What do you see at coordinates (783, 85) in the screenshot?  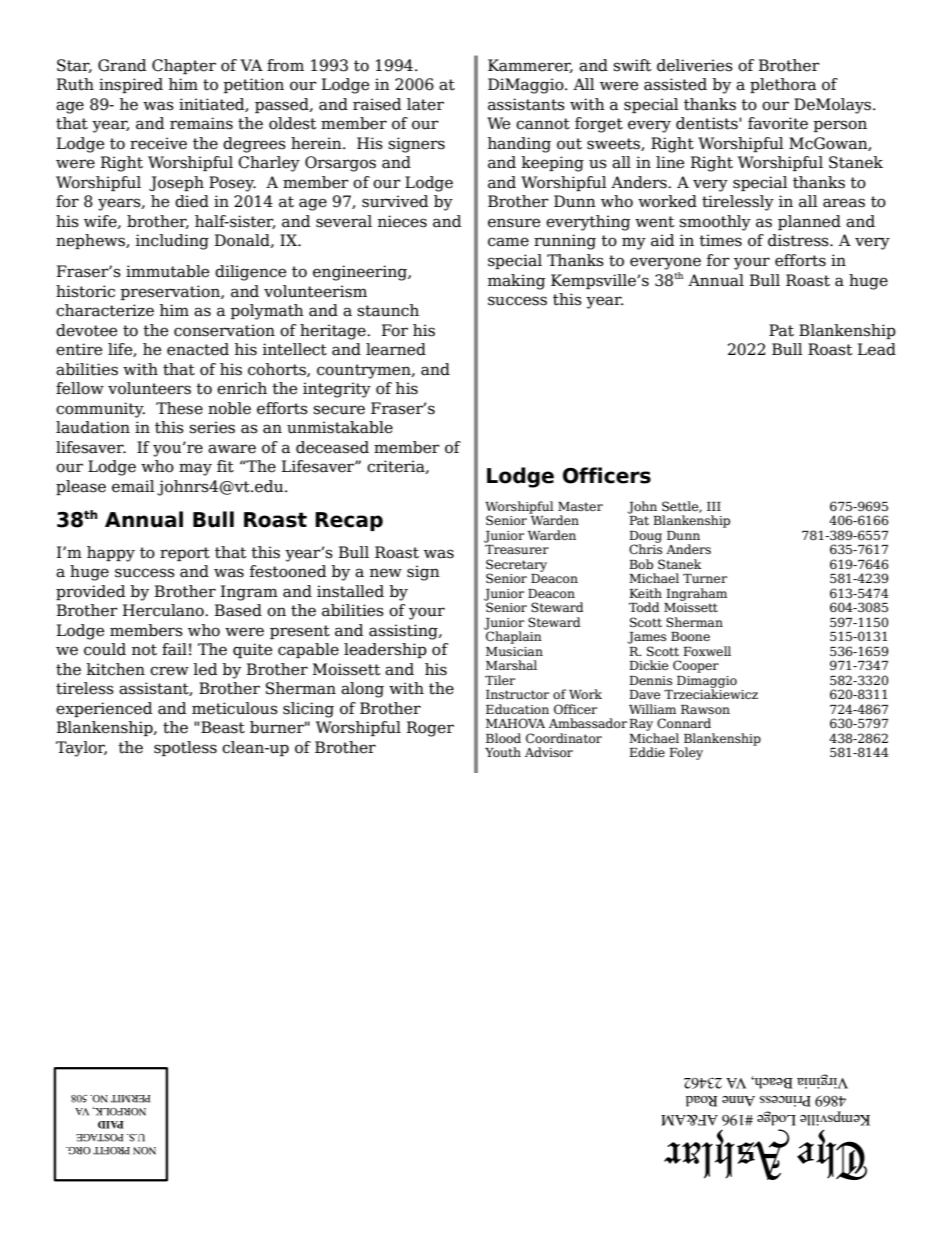 I see `plethora` at bounding box center [783, 85].
